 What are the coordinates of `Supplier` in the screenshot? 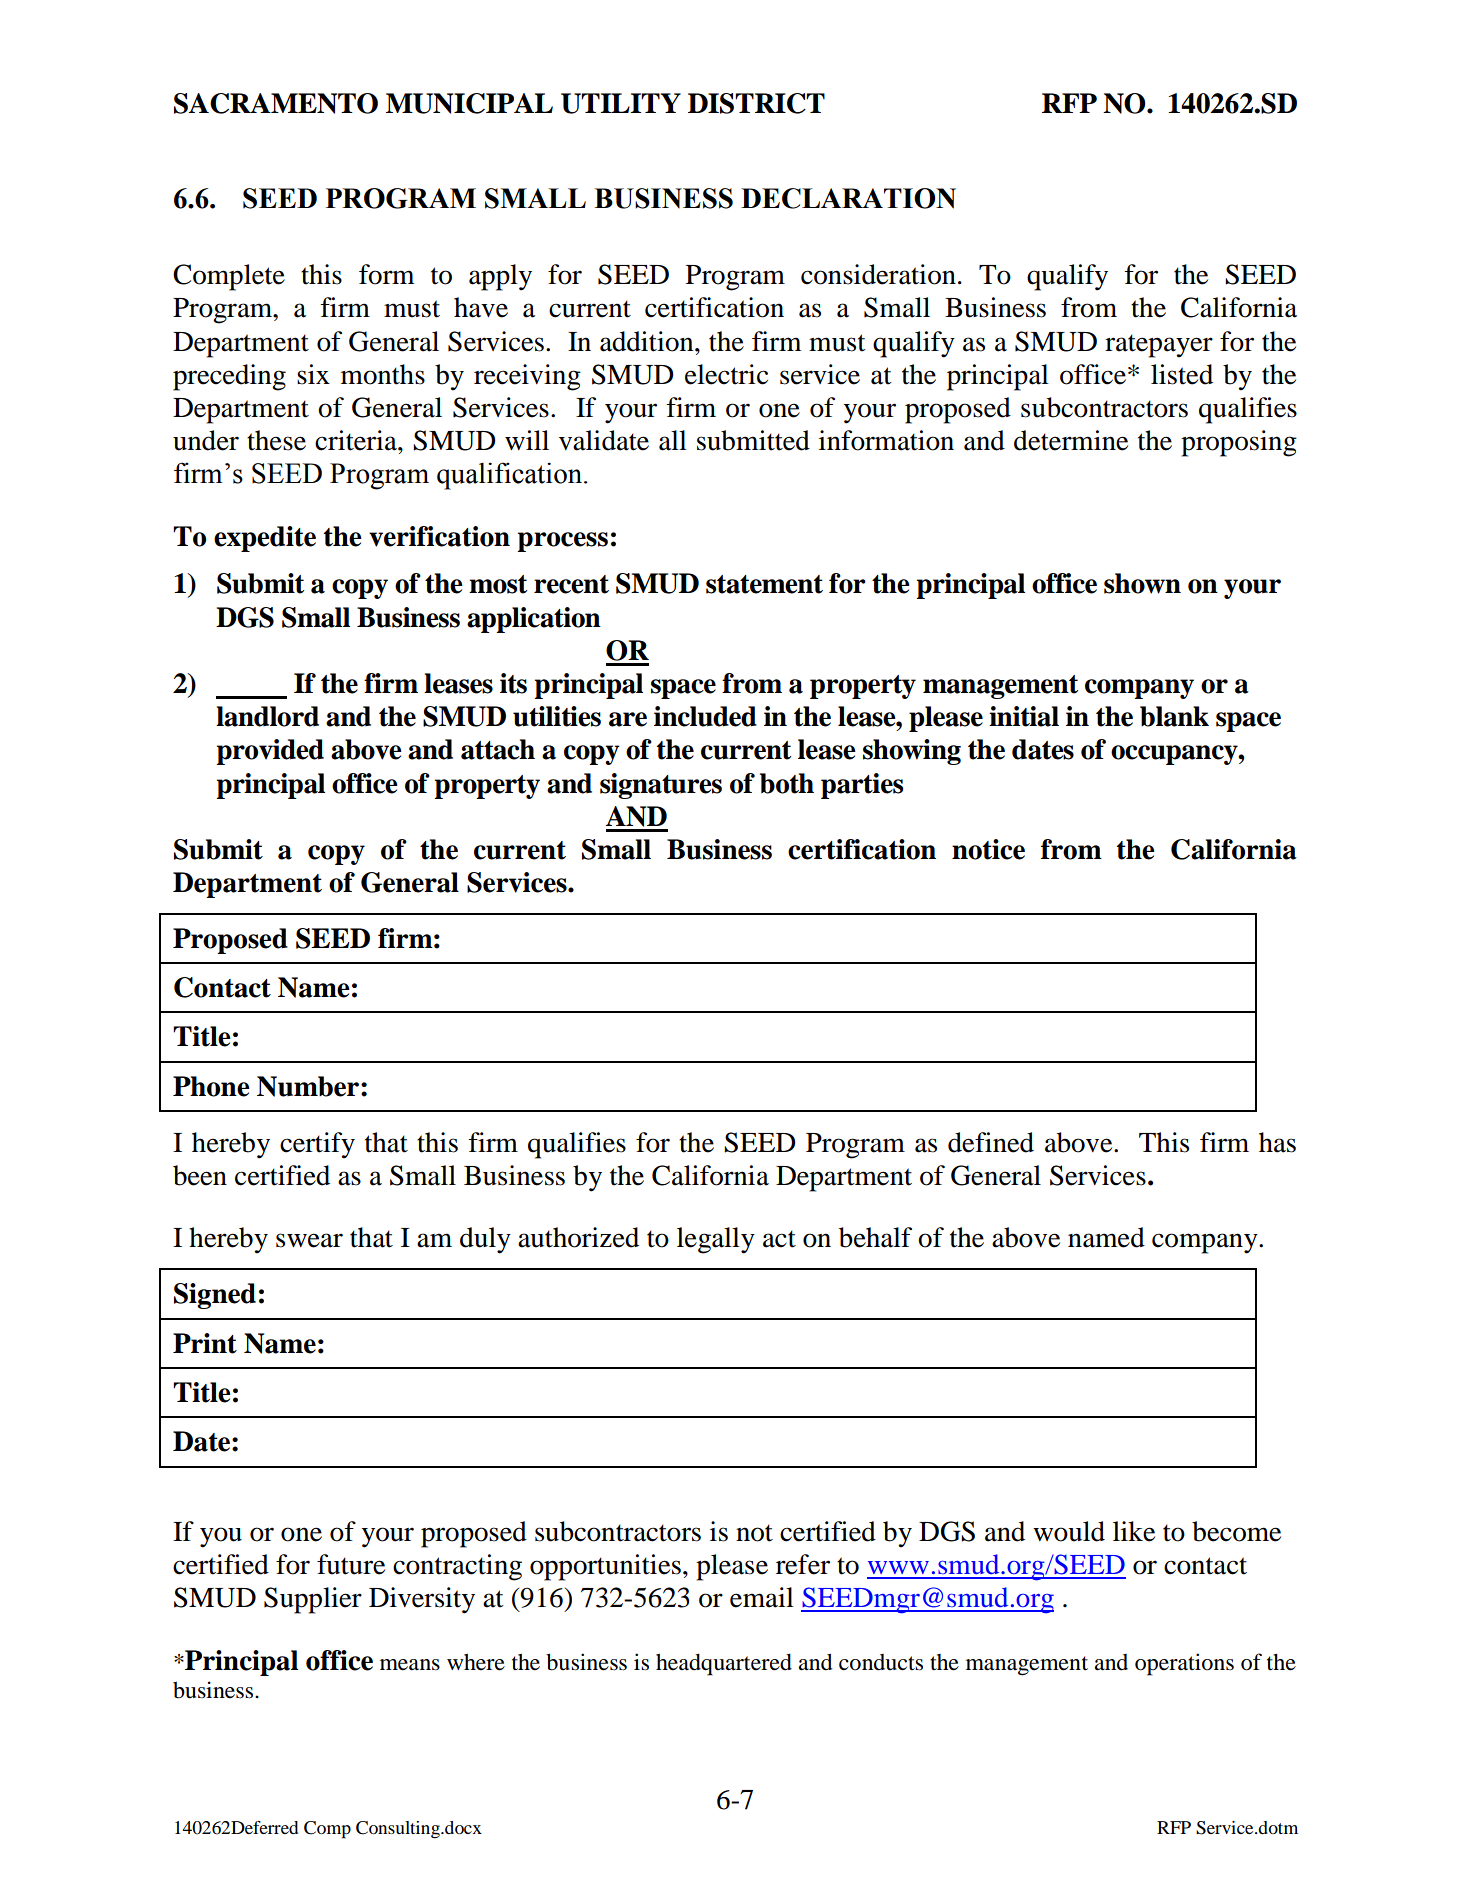 It's located at (313, 1600).
